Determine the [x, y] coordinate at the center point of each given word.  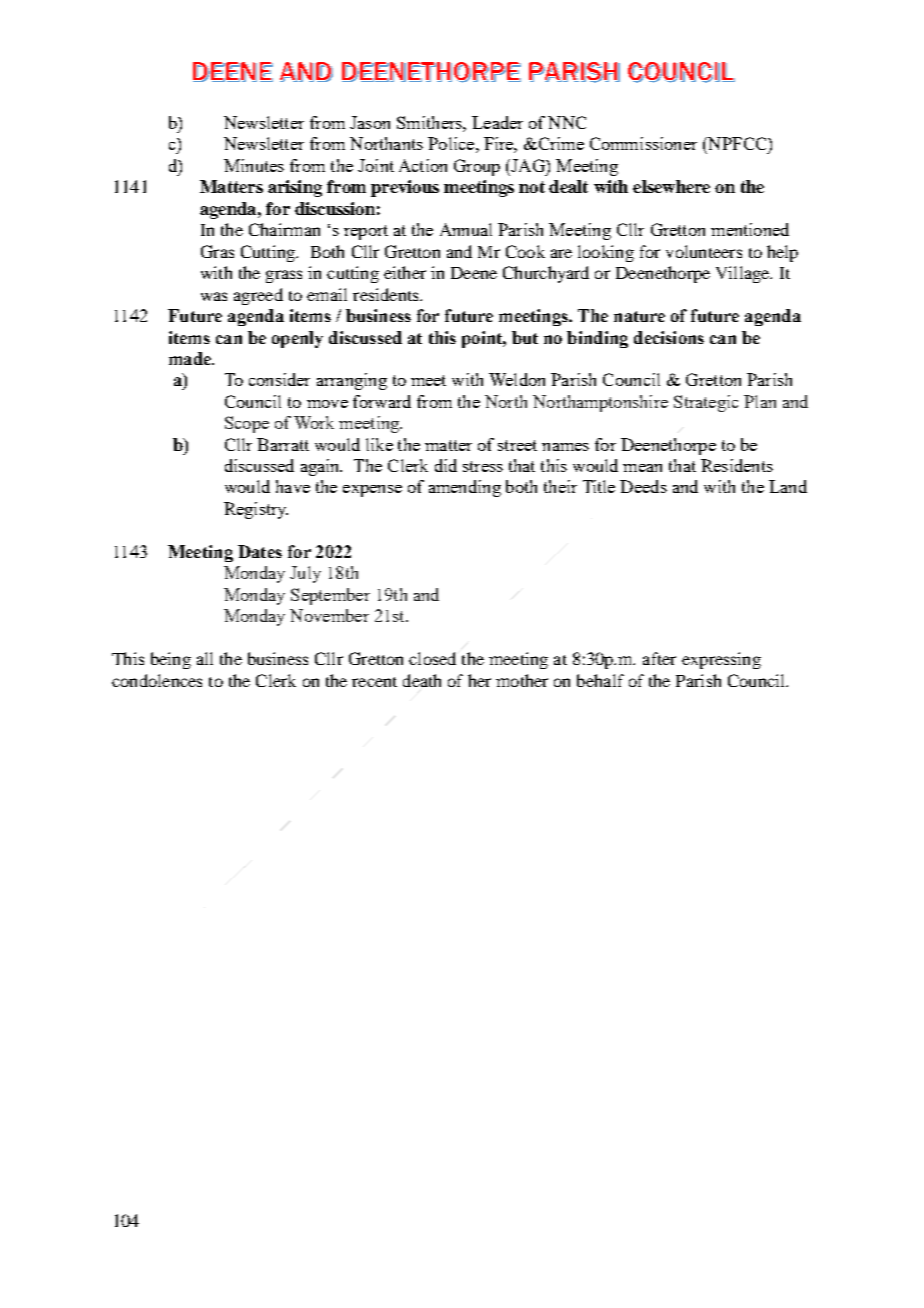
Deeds [643, 486]
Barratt [283, 444]
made [191, 358]
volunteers [704, 251]
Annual [466, 229]
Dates [260, 551]
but [525, 337]
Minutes [254, 165]
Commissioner [643, 143]
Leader [497, 122]
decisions [669, 337]
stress [483, 466]
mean [642, 468]
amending [465, 488]
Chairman [284, 229]
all [205, 658]
